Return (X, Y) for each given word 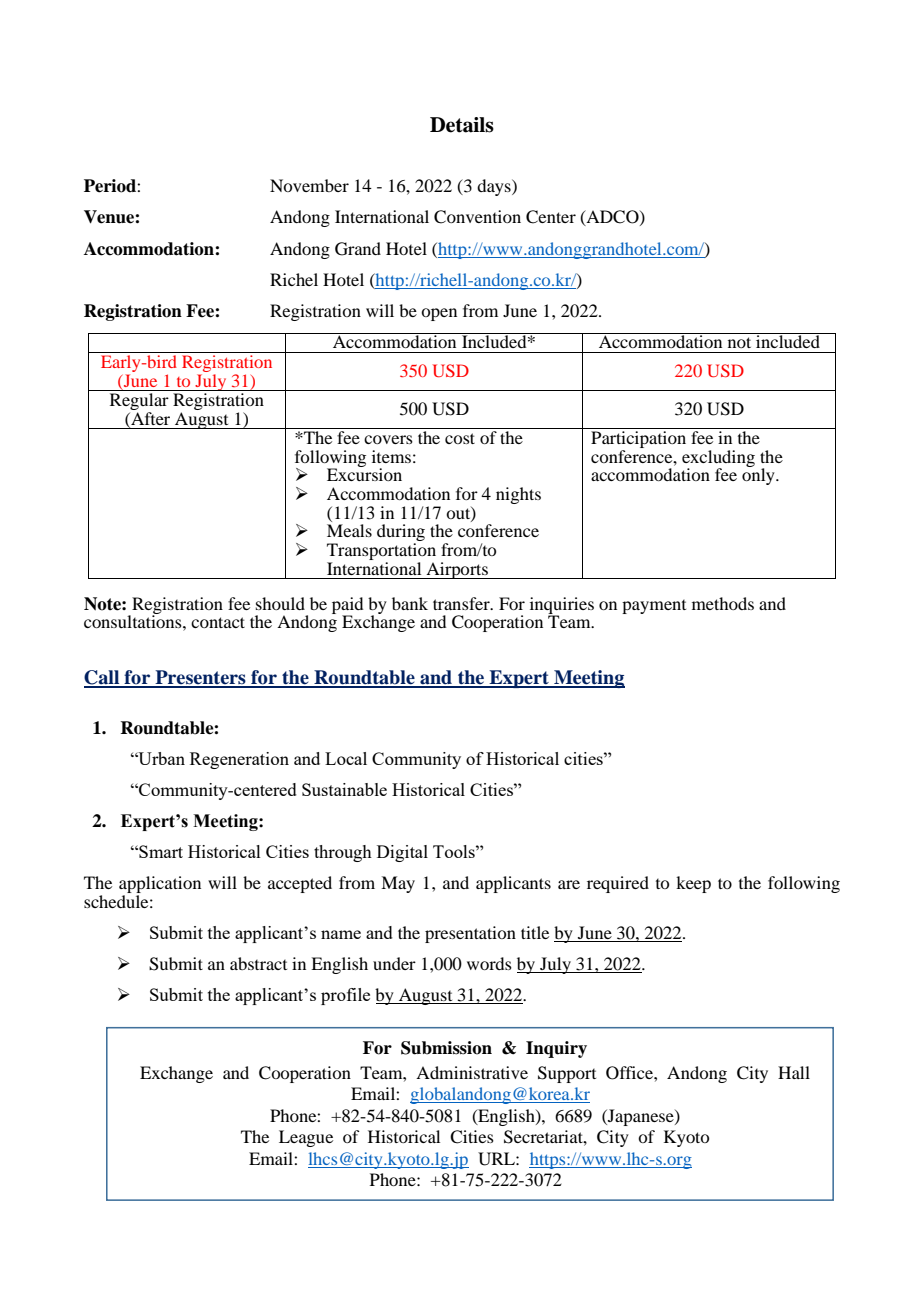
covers (388, 439)
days (495, 187)
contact (218, 622)
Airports (457, 570)
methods (723, 603)
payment (654, 607)
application (160, 886)
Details (462, 125)
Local (346, 758)
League (306, 1138)
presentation (470, 934)
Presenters (200, 678)
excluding (718, 459)
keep (693, 884)
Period (111, 186)
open (439, 314)
